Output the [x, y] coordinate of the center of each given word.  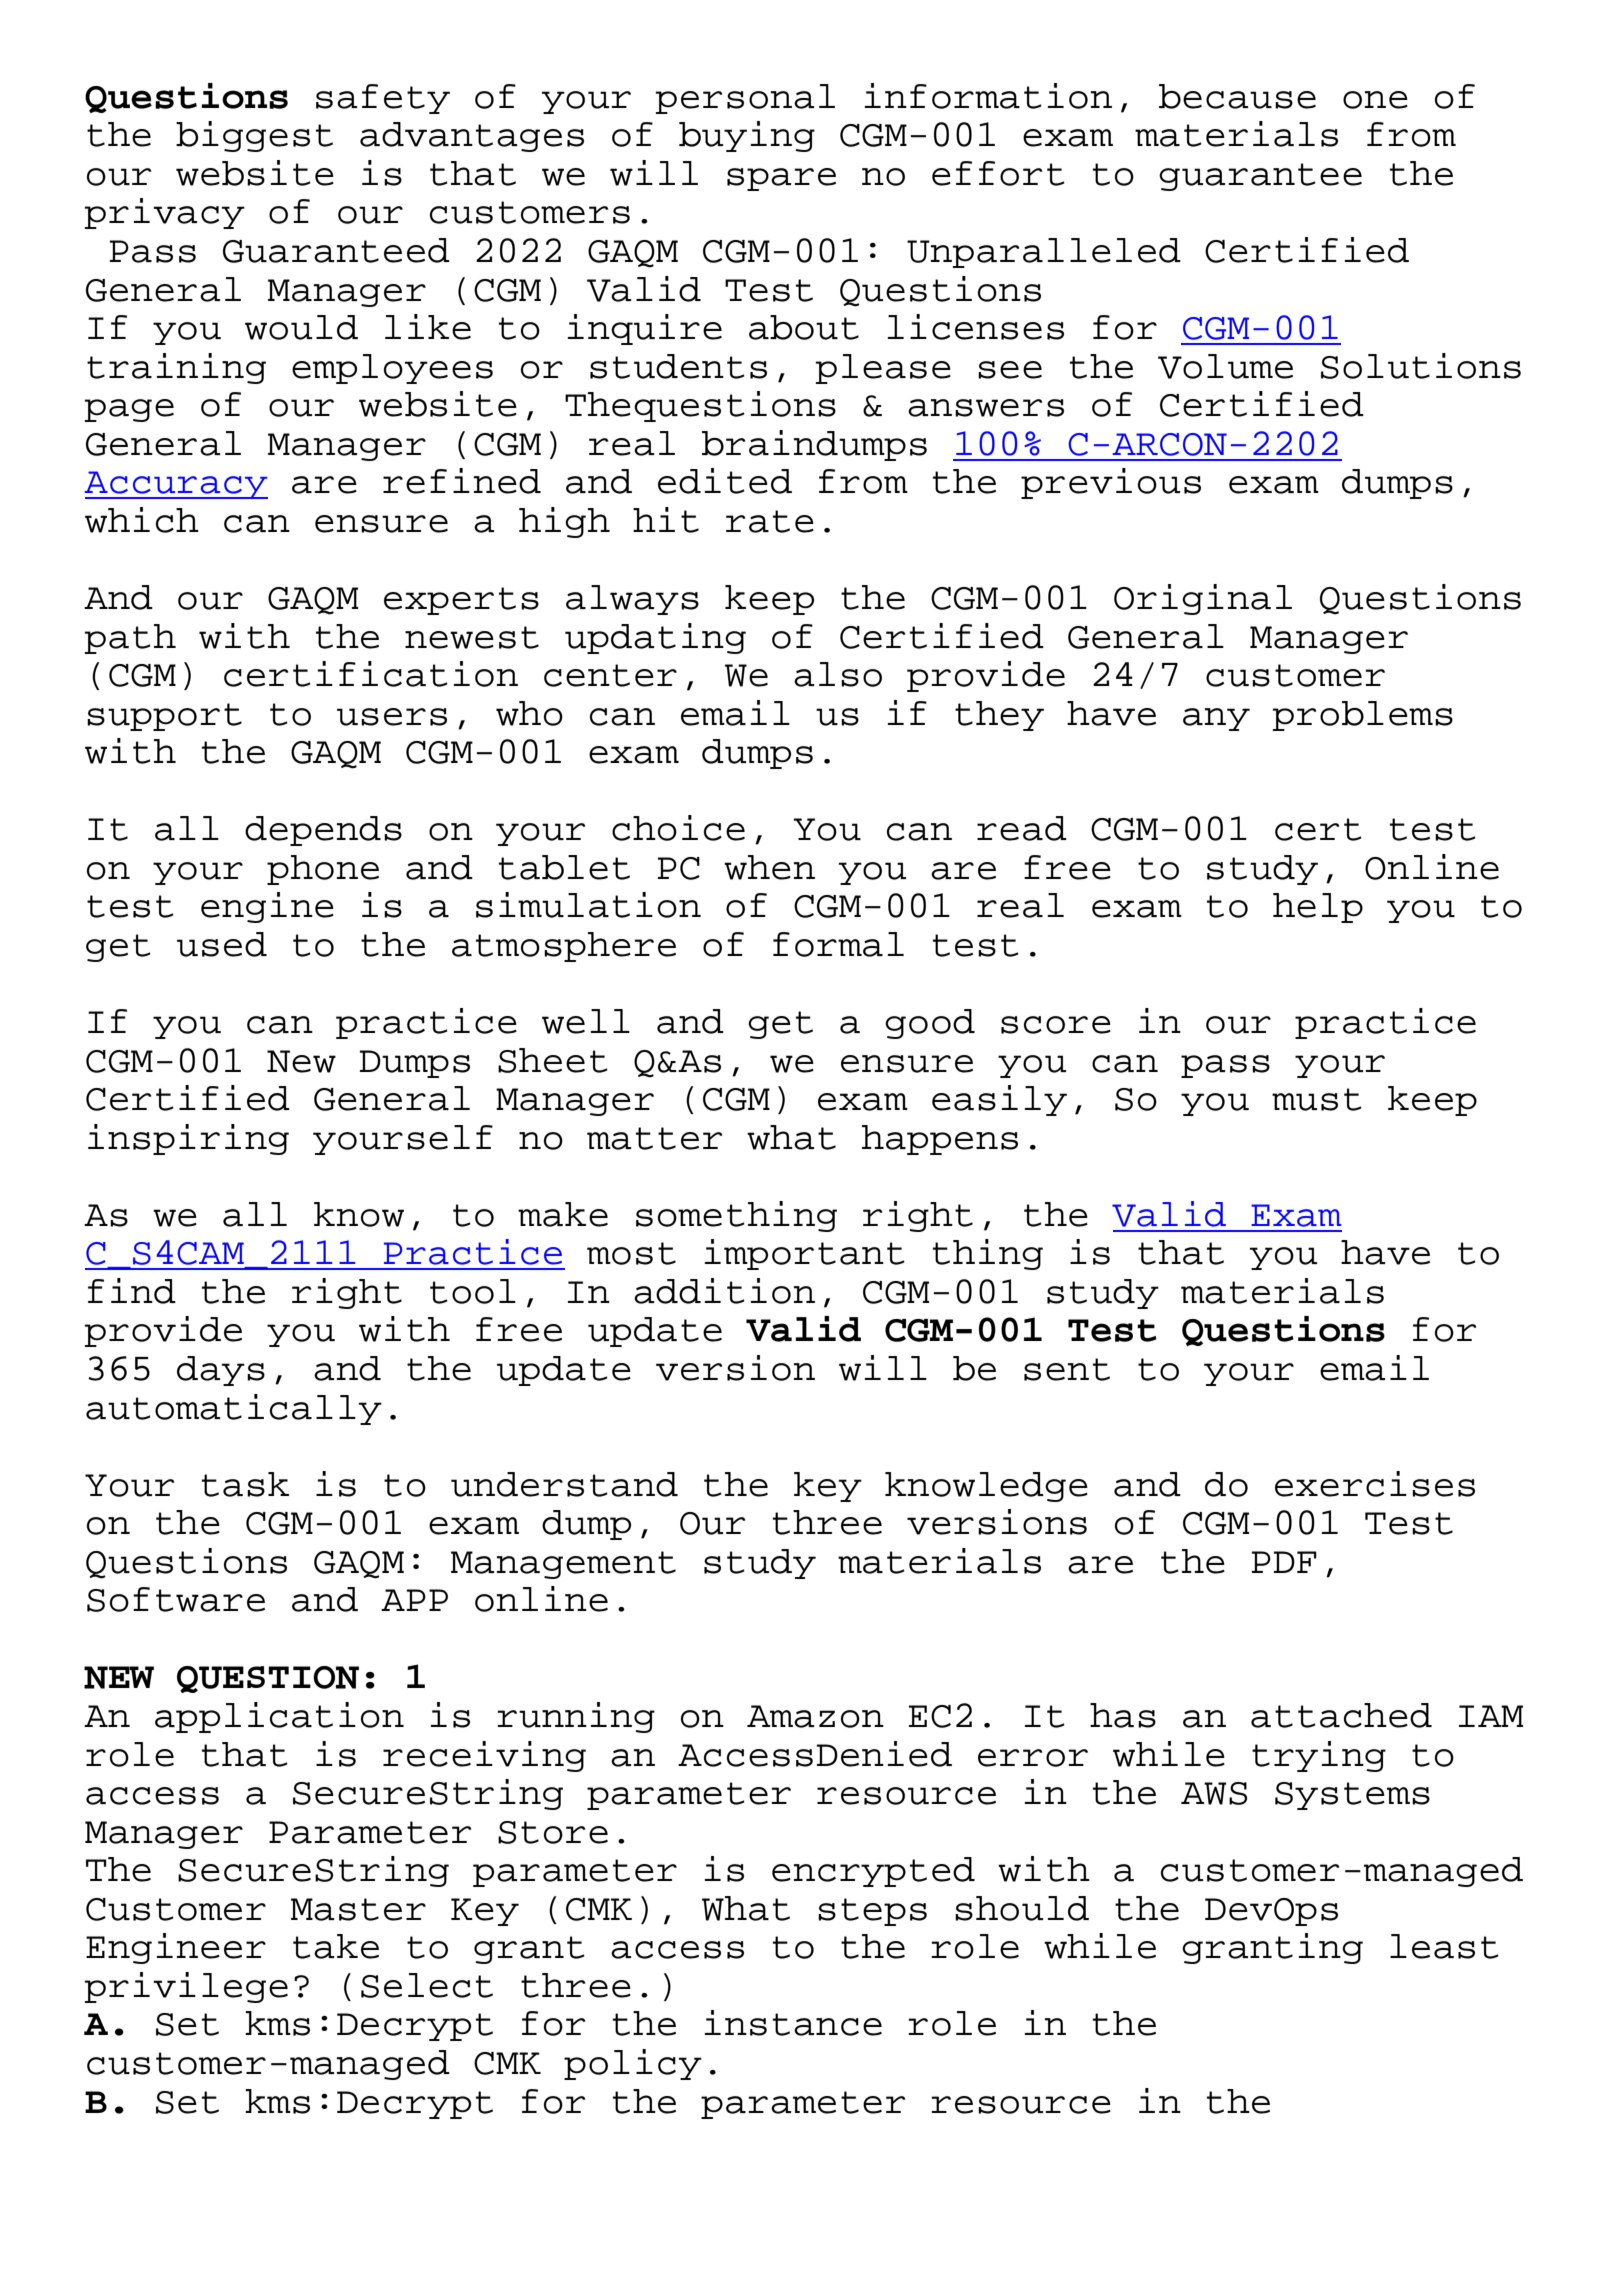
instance [793, 2023]
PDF [1284, 1562]
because [1237, 96]
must [1317, 1099]
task [245, 1484]
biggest [254, 136]
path [130, 639]
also [838, 674]
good [930, 1024]
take [336, 1946]
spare [781, 179]
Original [1203, 599]
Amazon [815, 1716]
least [1444, 1946]
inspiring [188, 1139]
